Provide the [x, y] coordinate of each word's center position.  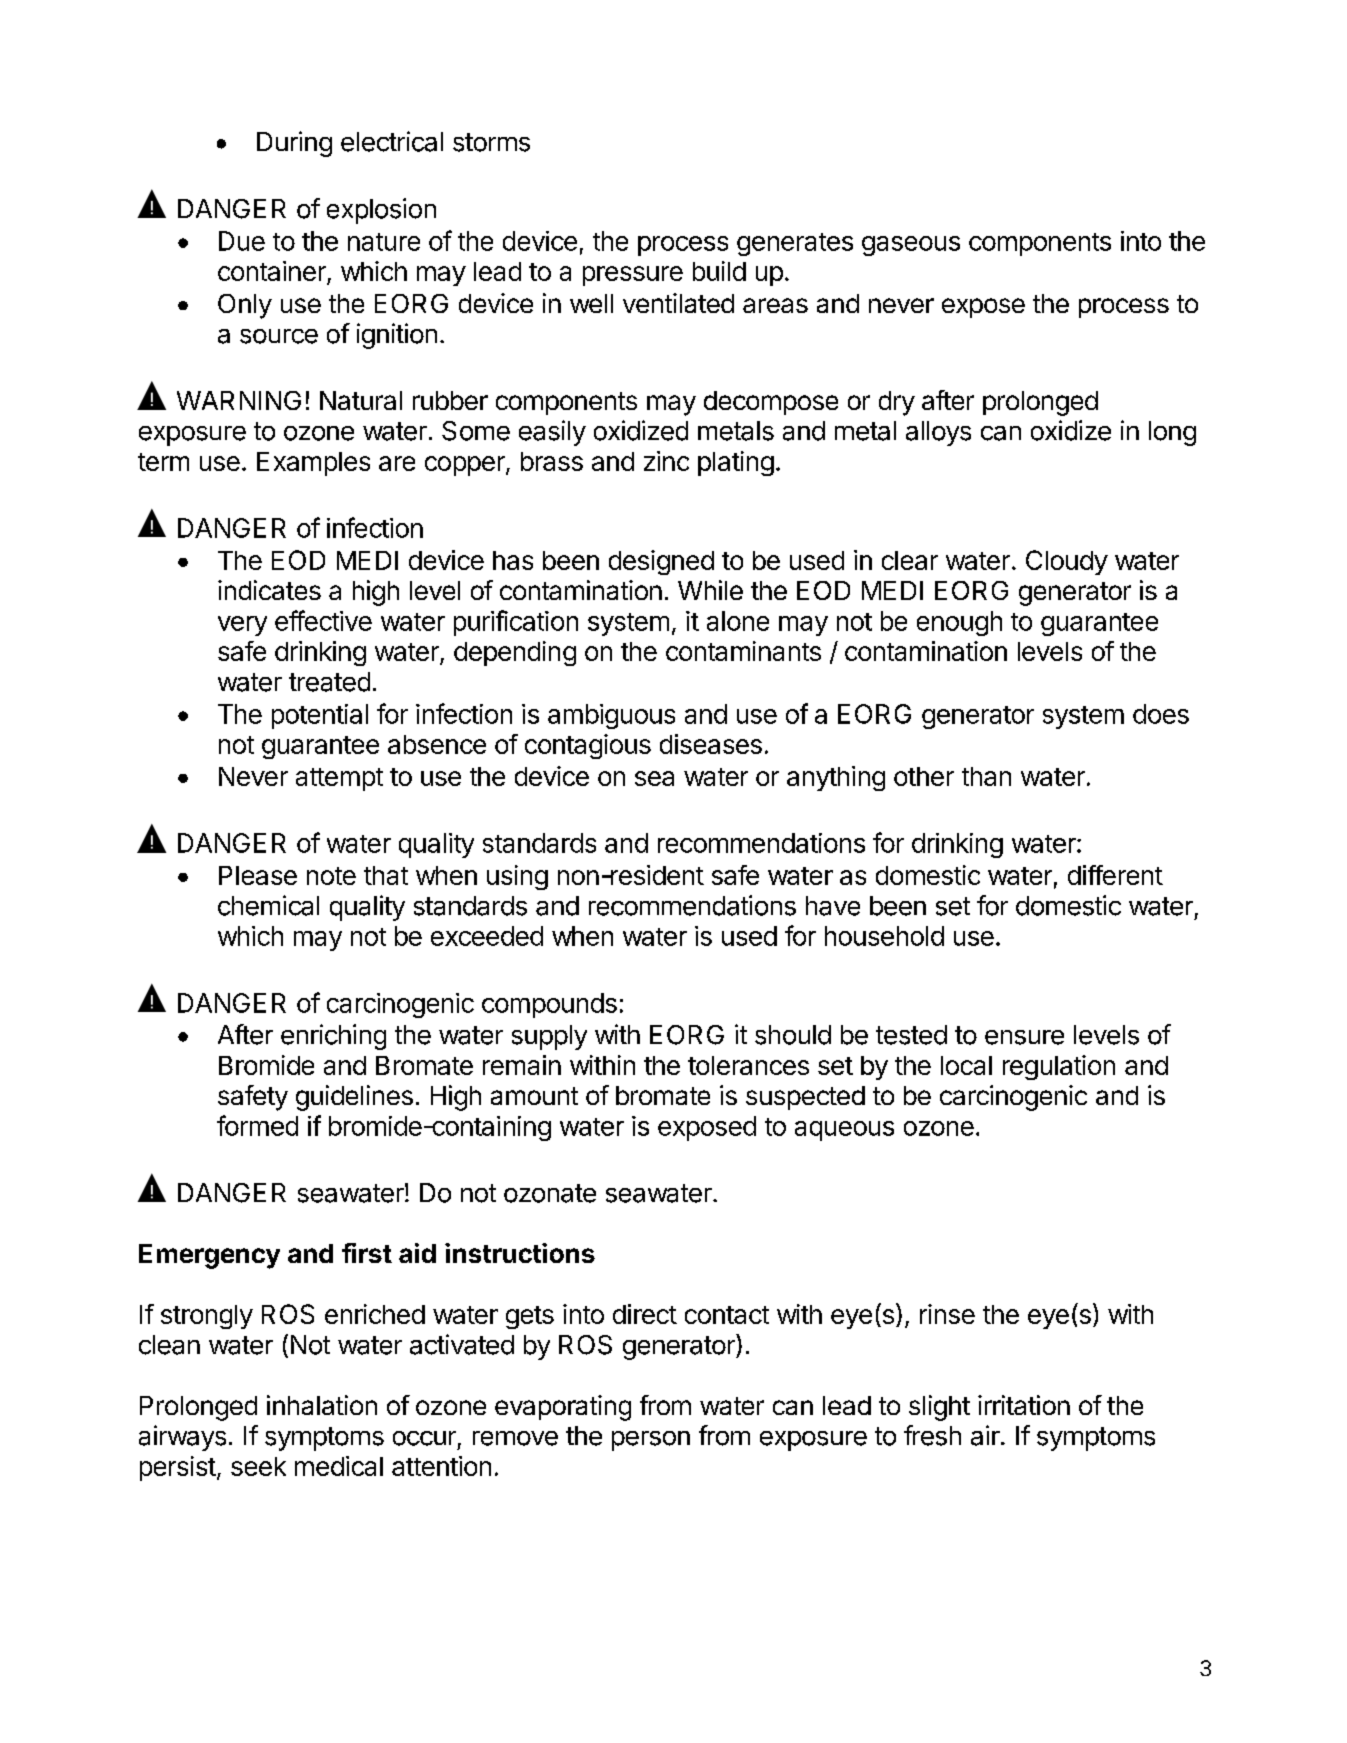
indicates [269, 590]
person [651, 1441]
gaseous [911, 246]
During [294, 144]
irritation [1024, 1405]
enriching [333, 1037]
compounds [549, 1005]
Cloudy [1067, 562]
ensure [1024, 1037]
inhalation [322, 1405]
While [710, 590]
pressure [633, 276]
